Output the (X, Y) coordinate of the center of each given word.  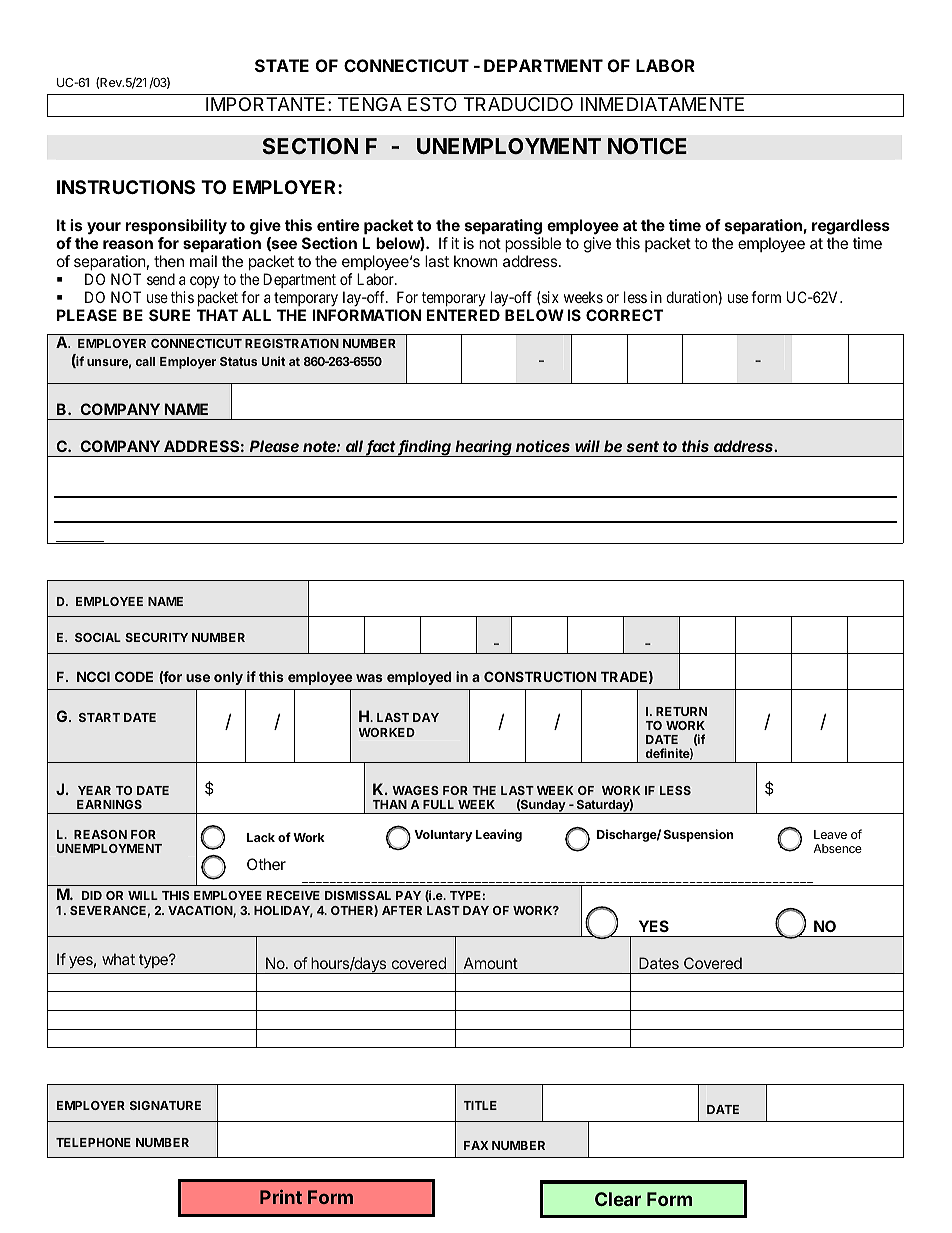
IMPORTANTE (265, 104)
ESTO (432, 104)
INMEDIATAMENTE (662, 104)
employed (419, 678)
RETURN (681, 711)
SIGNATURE (165, 1105)
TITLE (480, 1105)
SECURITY (156, 637)
